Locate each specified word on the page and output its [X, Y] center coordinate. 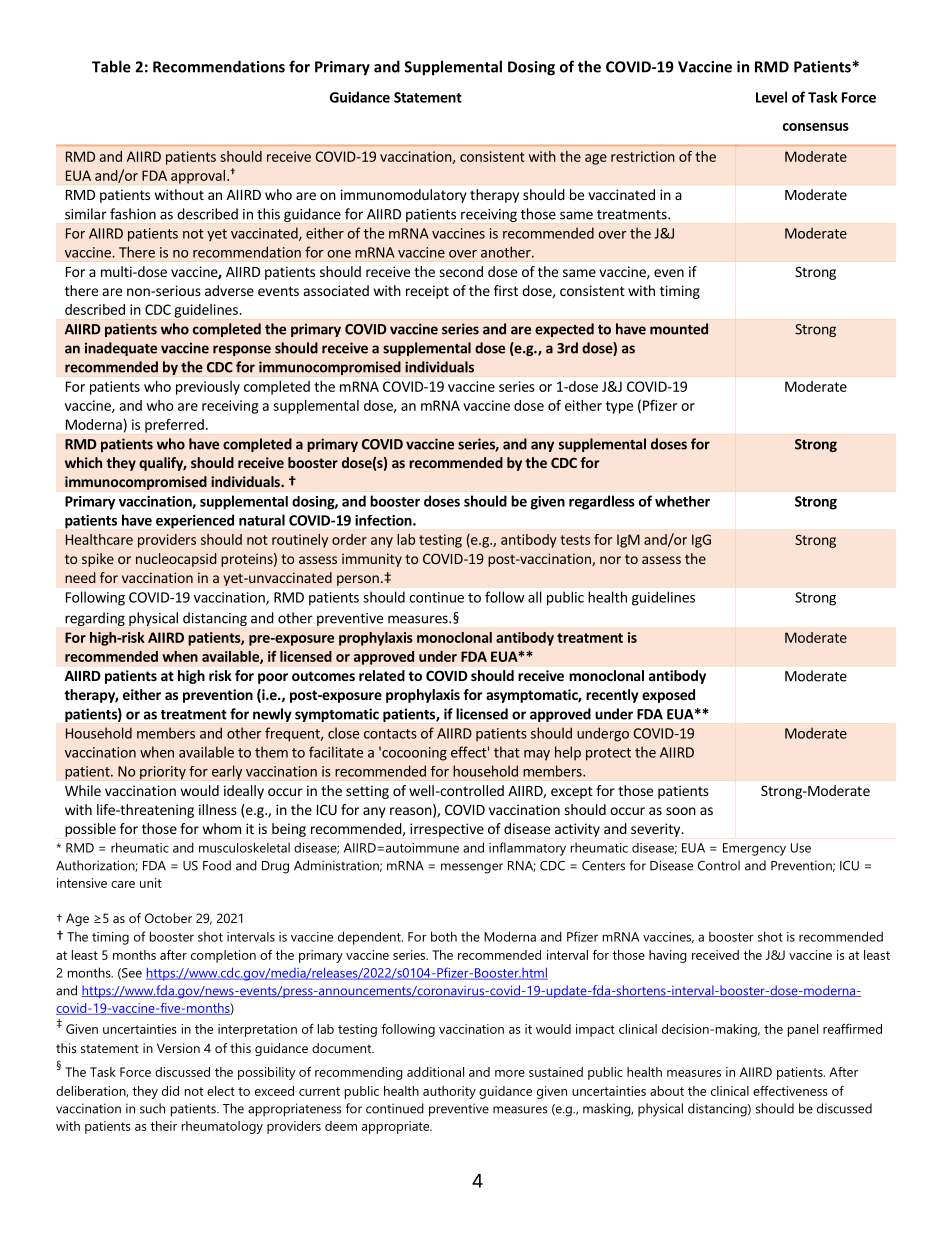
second [461, 271]
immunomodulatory [404, 196]
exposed [668, 696]
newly [272, 715]
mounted [679, 329]
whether [682, 501]
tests [575, 540]
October [168, 918]
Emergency [754, 849]
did [170, 1091]
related [382, 675]
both [444, 936]
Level [771, 97]
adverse [229, 290]
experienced [195, 521]
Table [111, 66]
